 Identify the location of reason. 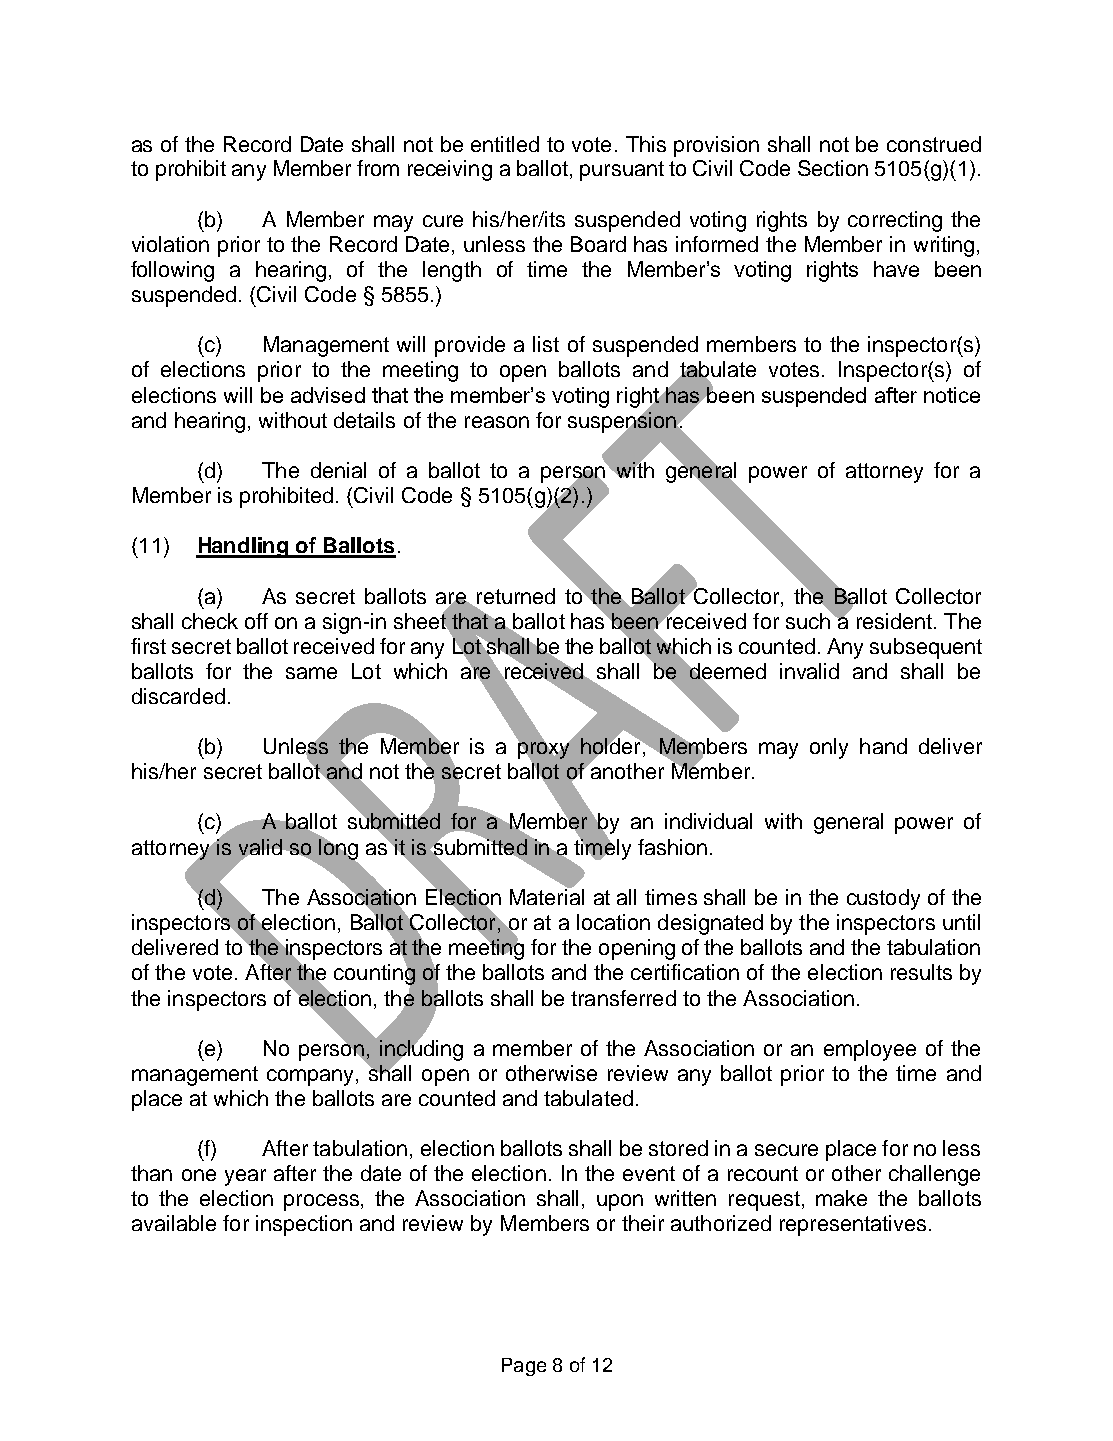
(497, 422).
